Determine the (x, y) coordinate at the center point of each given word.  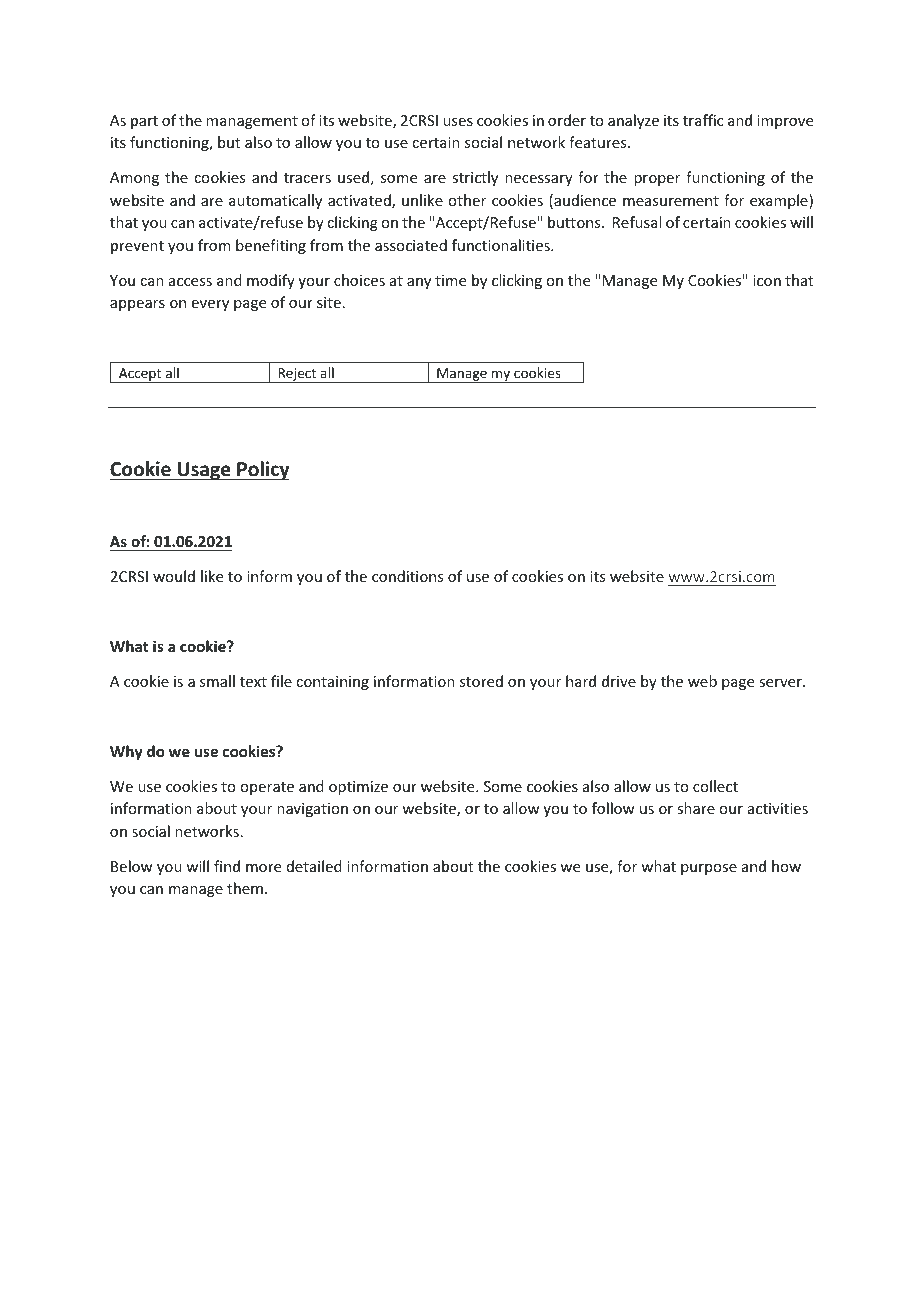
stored (481, 681)
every (210, 305)
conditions (407, 576)
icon (767, 280)
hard (581, 681)
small (217, 681)
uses (458, 122)
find (227, 866)
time (450, 280)
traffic (703, 120)
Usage (204, 471)
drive (619, 681)
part (144, 122)
